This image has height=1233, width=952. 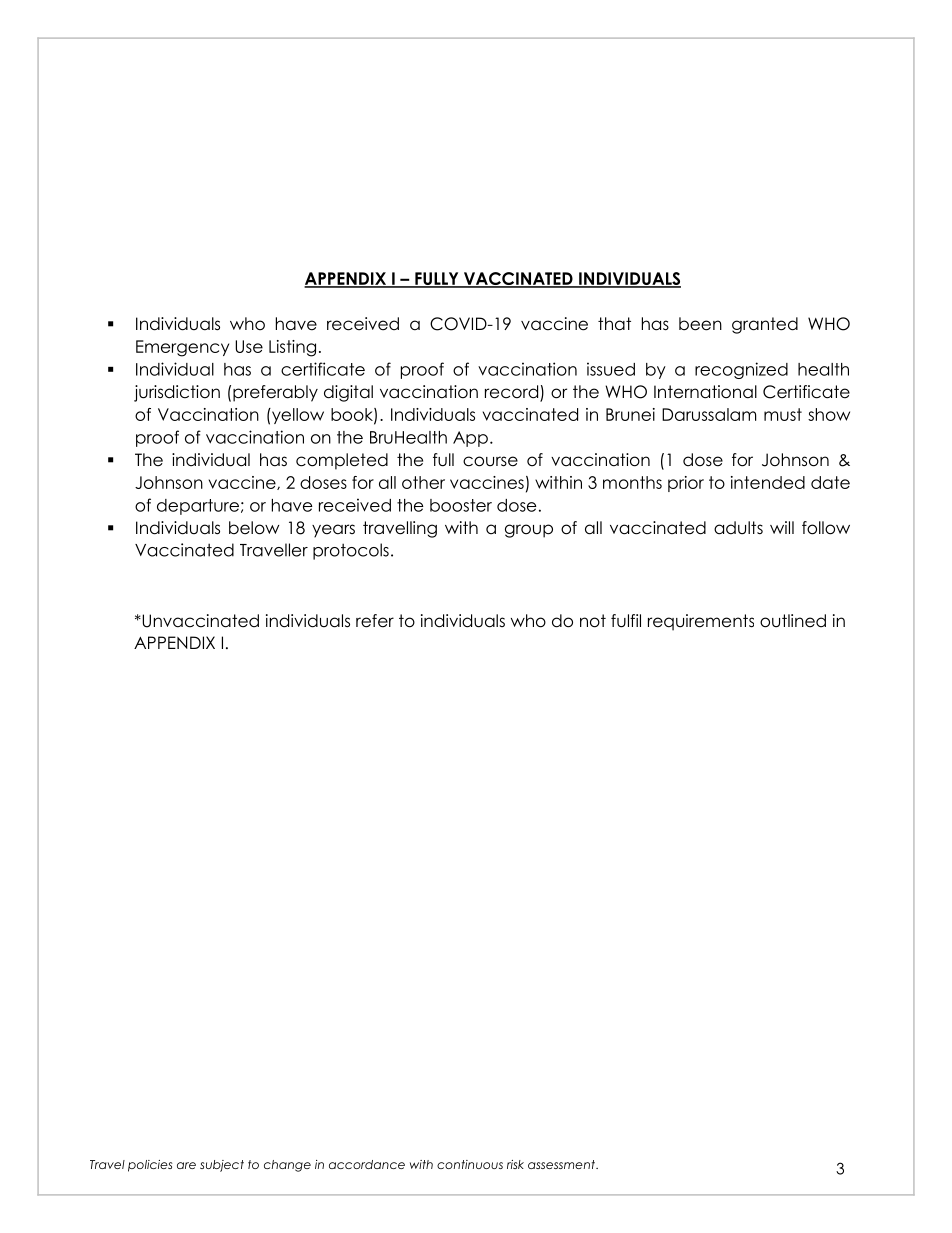 What do you see at coordinates (593, 621) in the image?
I see `not` at bounding box center [593, 621].
